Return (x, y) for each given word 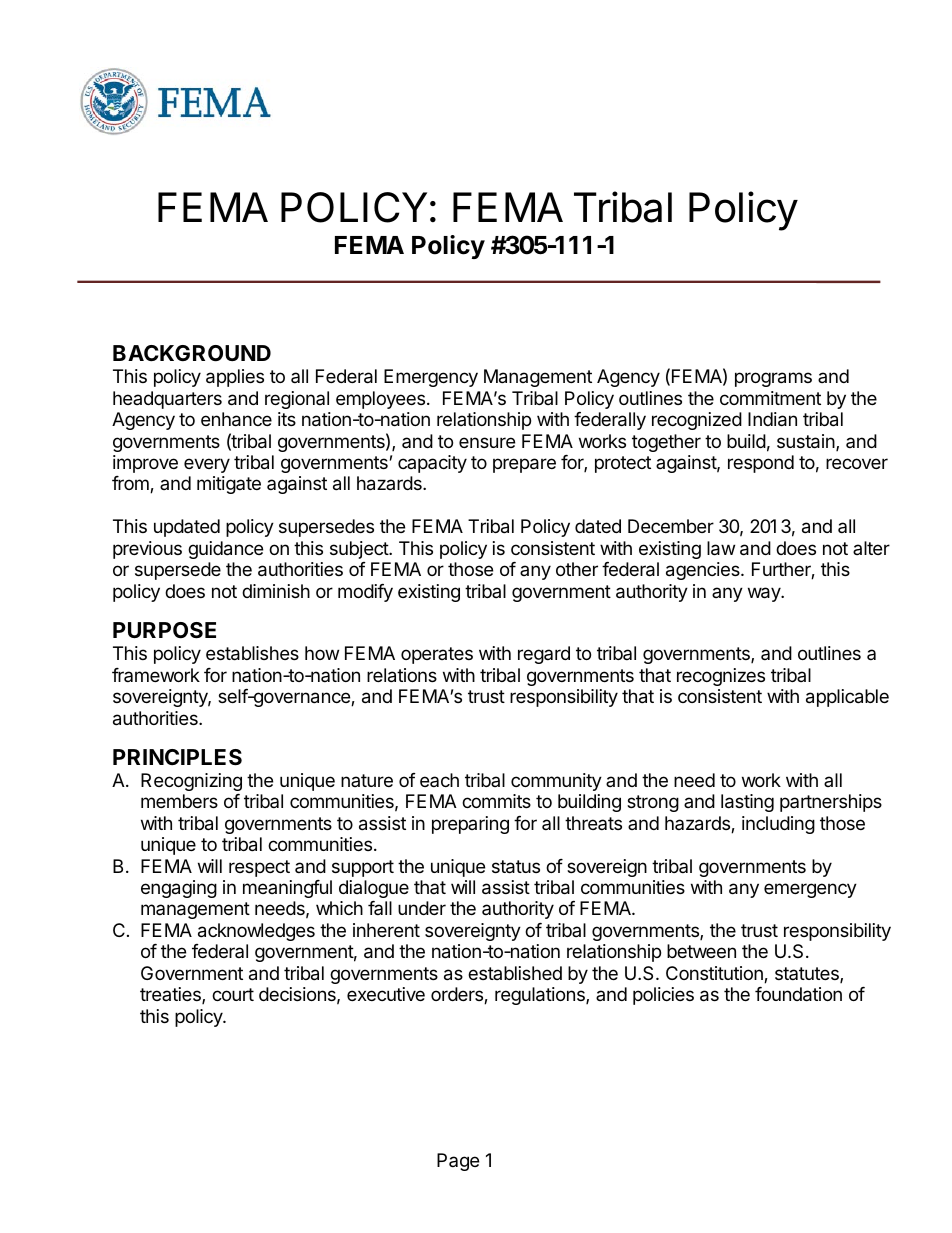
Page (458, 1162)
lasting (747, 803)
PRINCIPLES (177, 757)
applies (235, 378)
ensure (487, 442)
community (556, 782)
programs (773, 379)
